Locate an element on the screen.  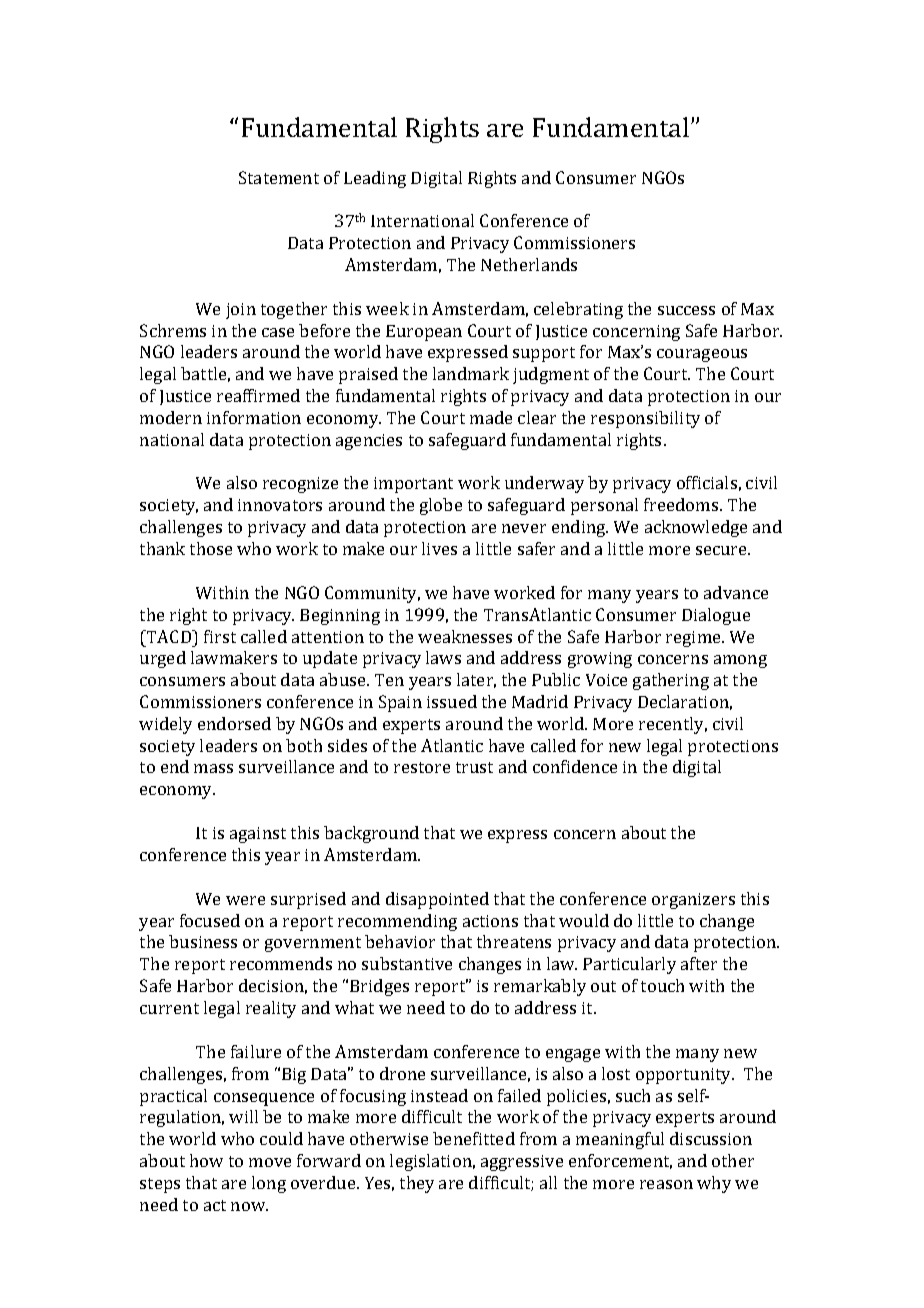
reason is located at coordinates (666, 1184).
